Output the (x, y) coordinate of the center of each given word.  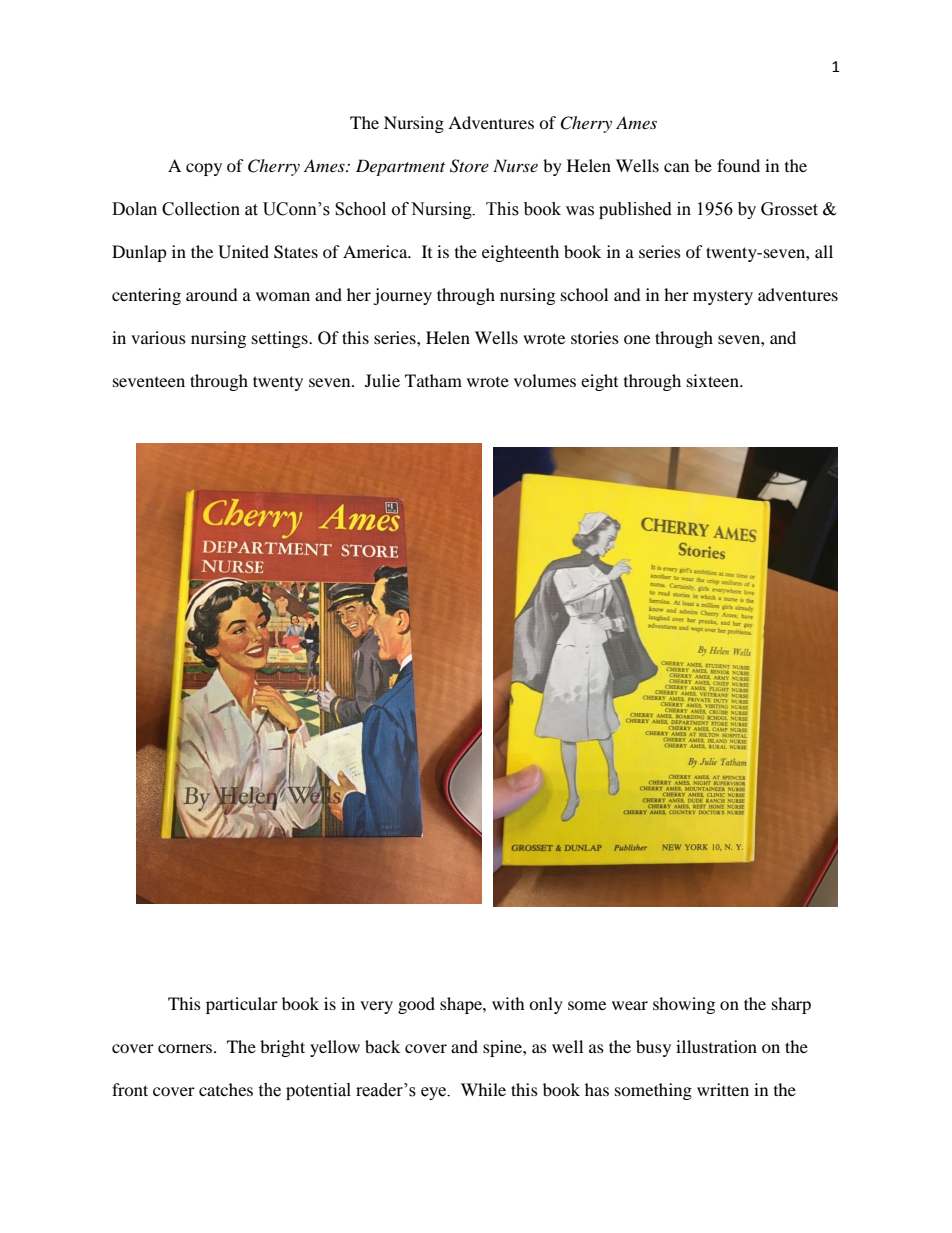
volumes (545, 380)
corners (186, 1048)
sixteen (714, 380)
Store (469, 166)
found (738, 165)
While (483, 1089)
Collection (201, 209)
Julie (382, 380)
